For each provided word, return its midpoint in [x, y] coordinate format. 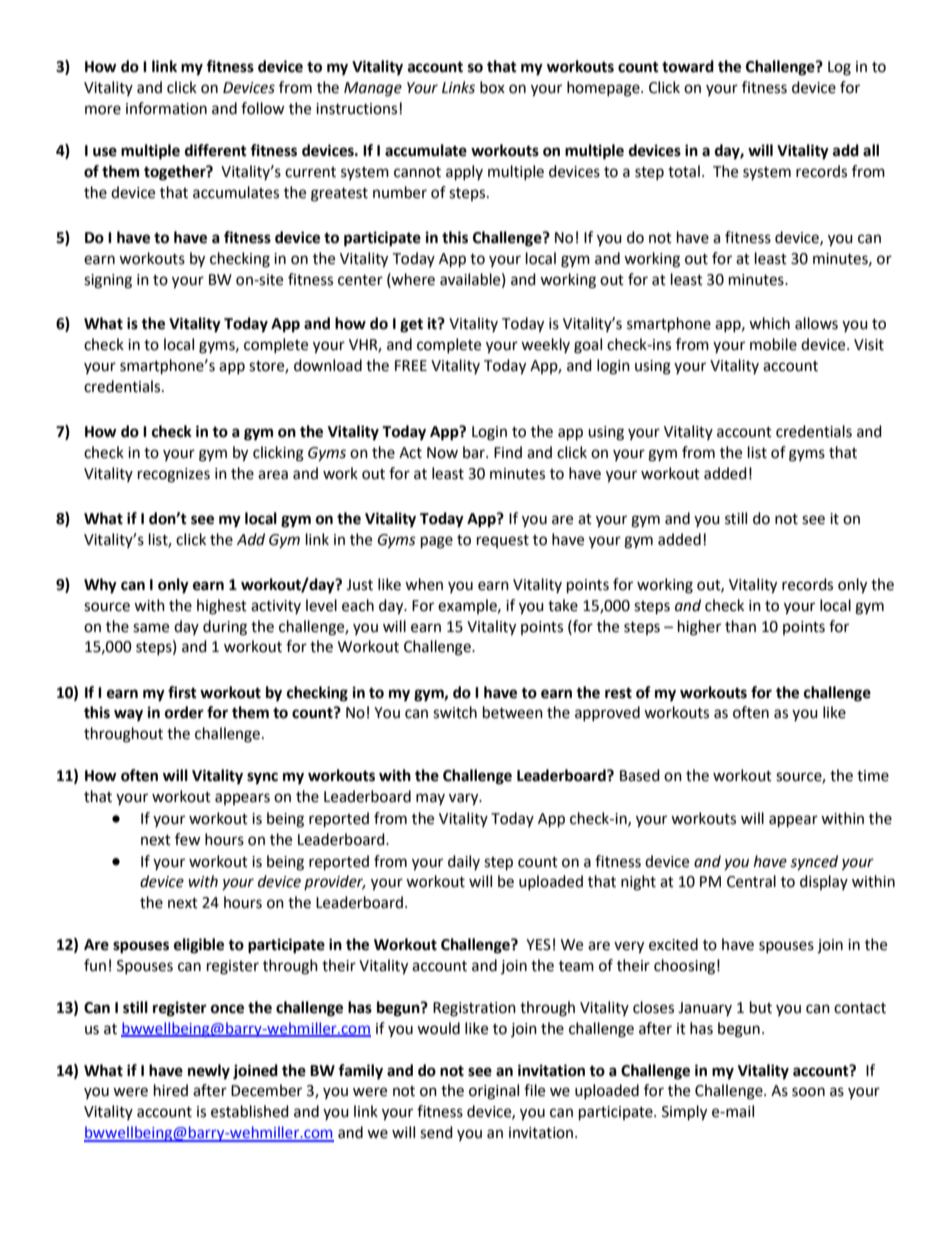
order [184, 712]
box [492, 87]
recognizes [174, 475]
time [873, 776]
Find [508, 452]
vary [465, 799]
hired [171, 1090]
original [494, 1092]
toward [688, 66]
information [166, 108]
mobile [773, 344]
